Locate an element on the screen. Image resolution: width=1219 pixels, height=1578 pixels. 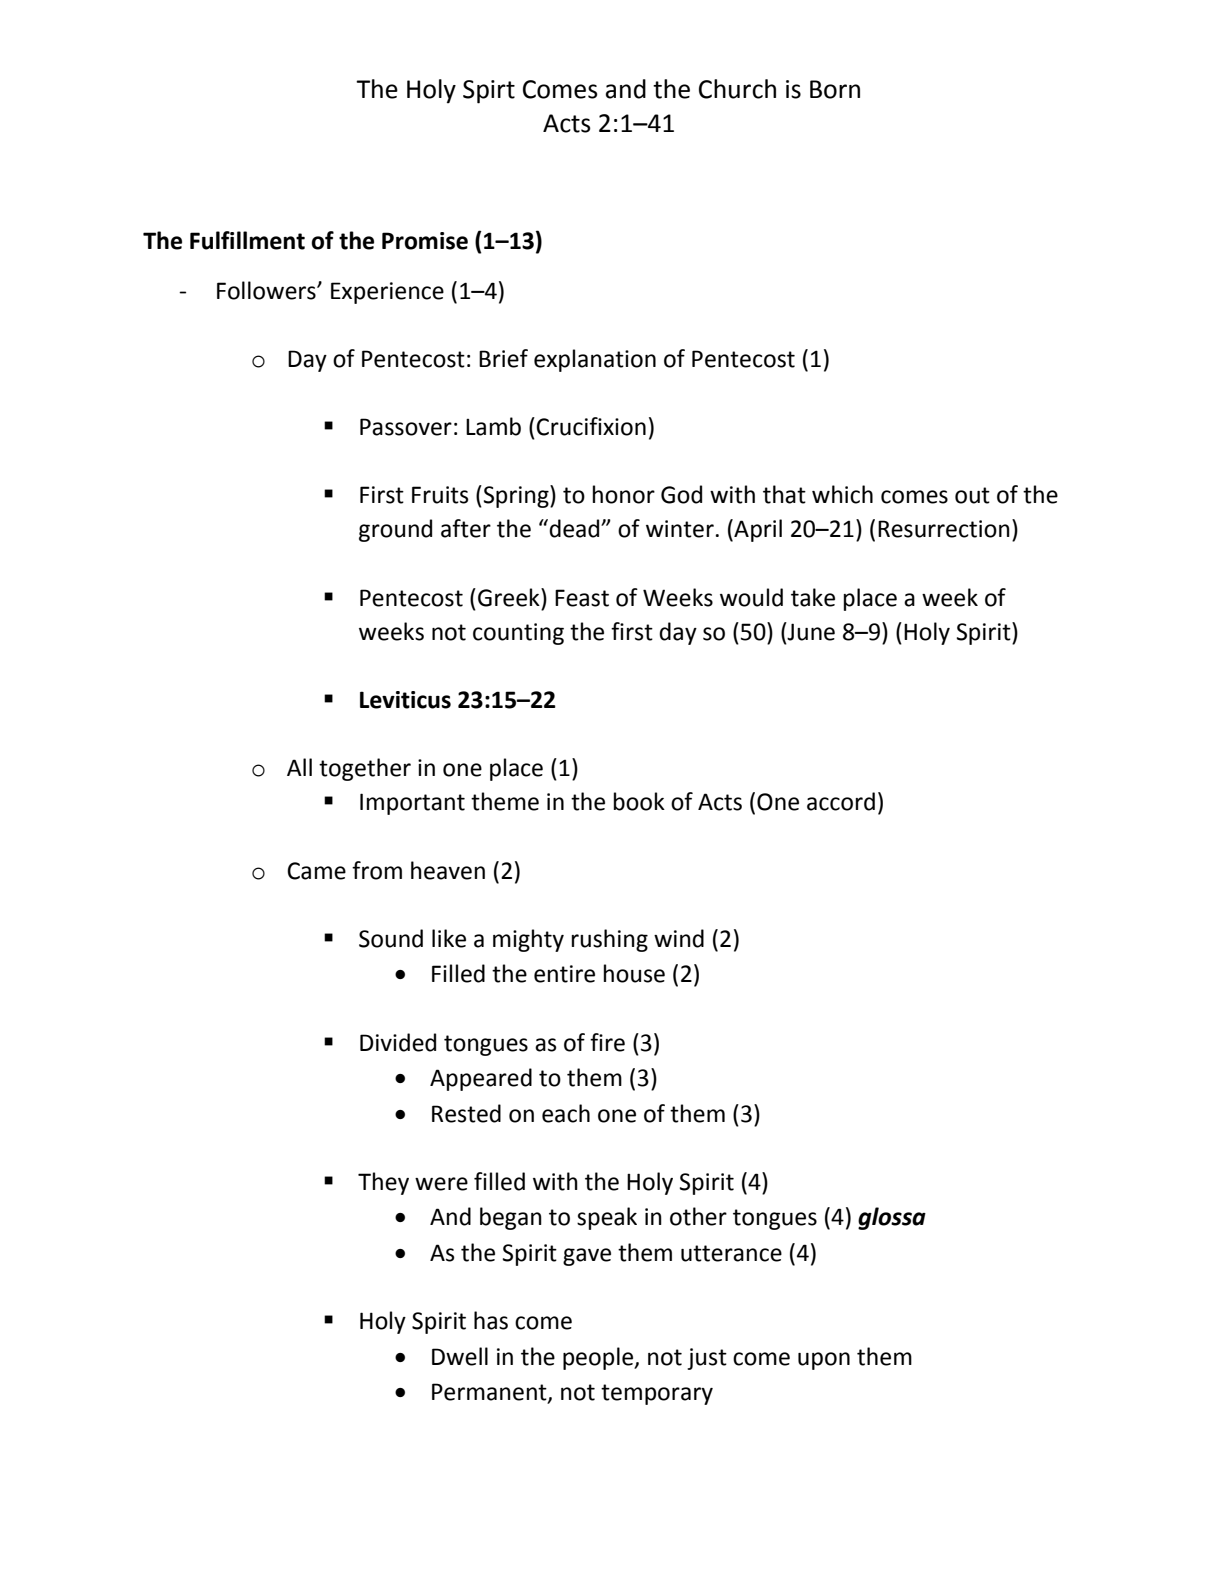
Dwell is located at coordinates (460, 1356).
